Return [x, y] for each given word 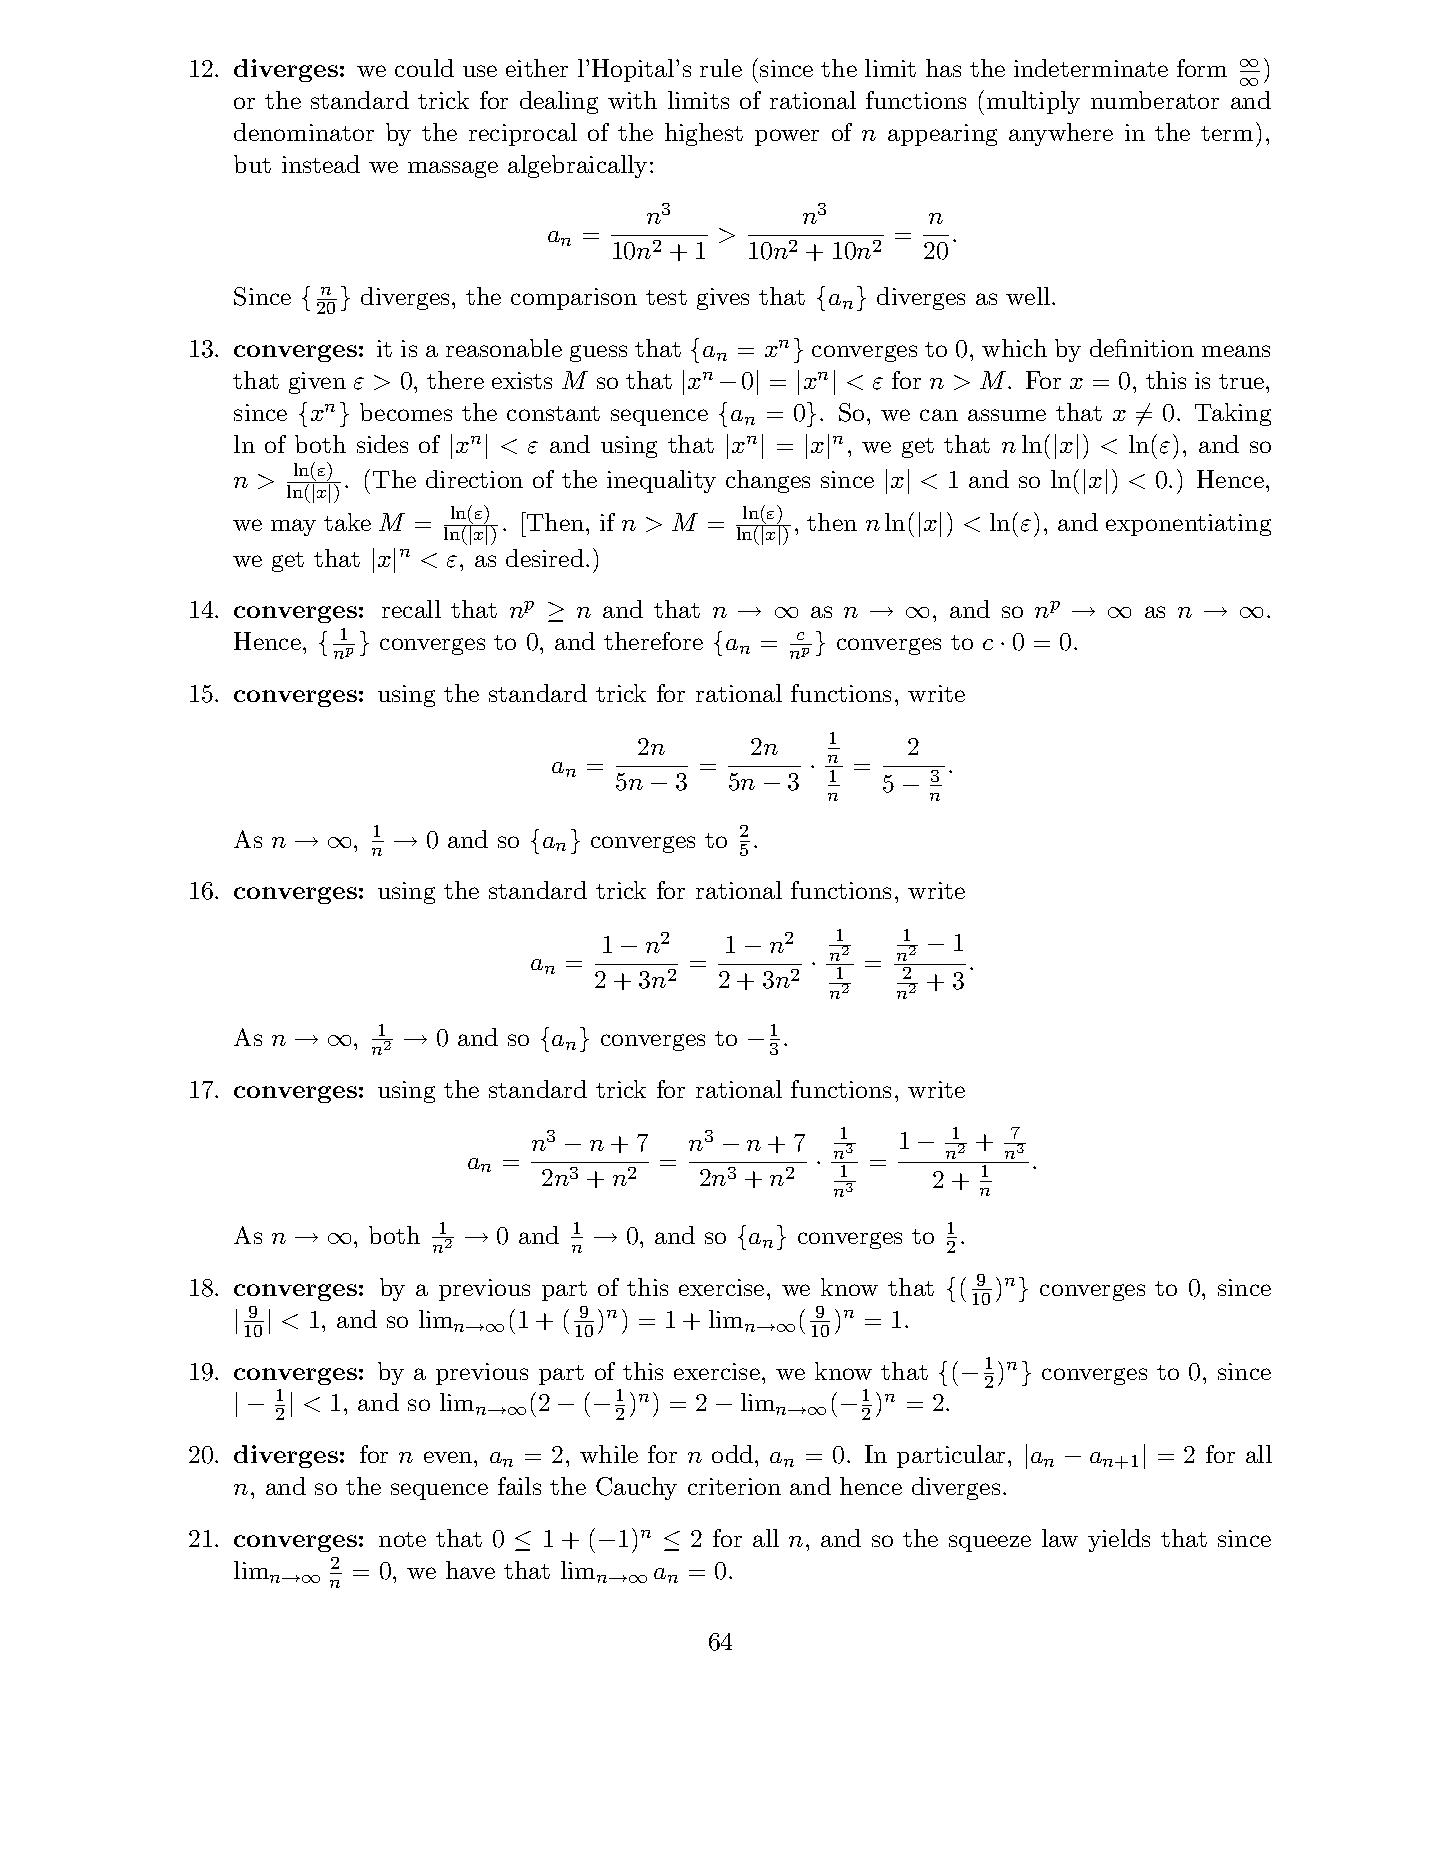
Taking [1233, 414]
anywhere [1061, 134]
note [402, 1539]
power [787, 137]
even [449, 1457]
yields [1119, 1540]
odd [732, 1454]
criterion [734, 1486]
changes [768, 481]
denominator [304, 132]
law [1060, 1538]
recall [411, 609]
